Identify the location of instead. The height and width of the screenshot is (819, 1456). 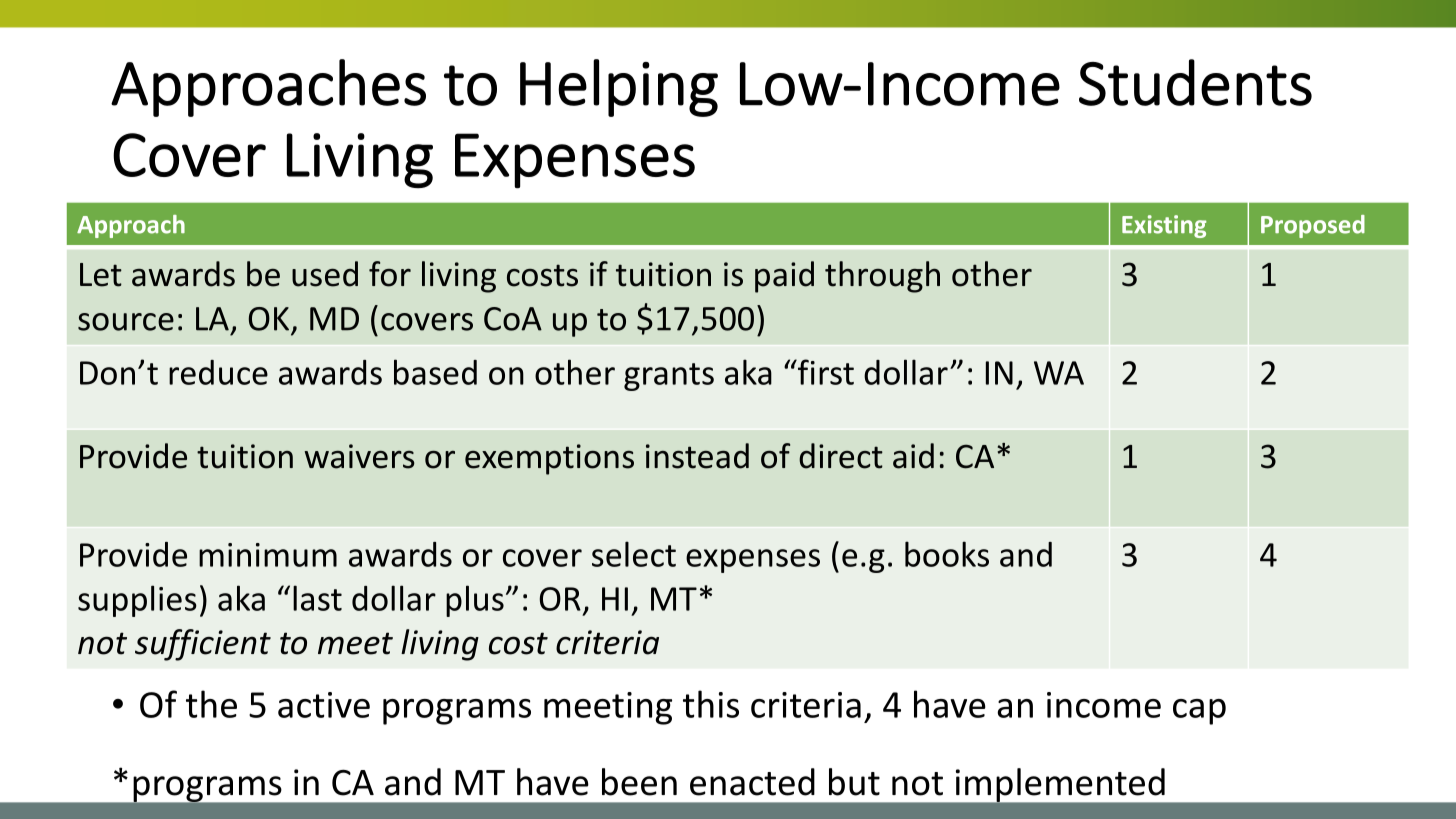
(697, 456).
